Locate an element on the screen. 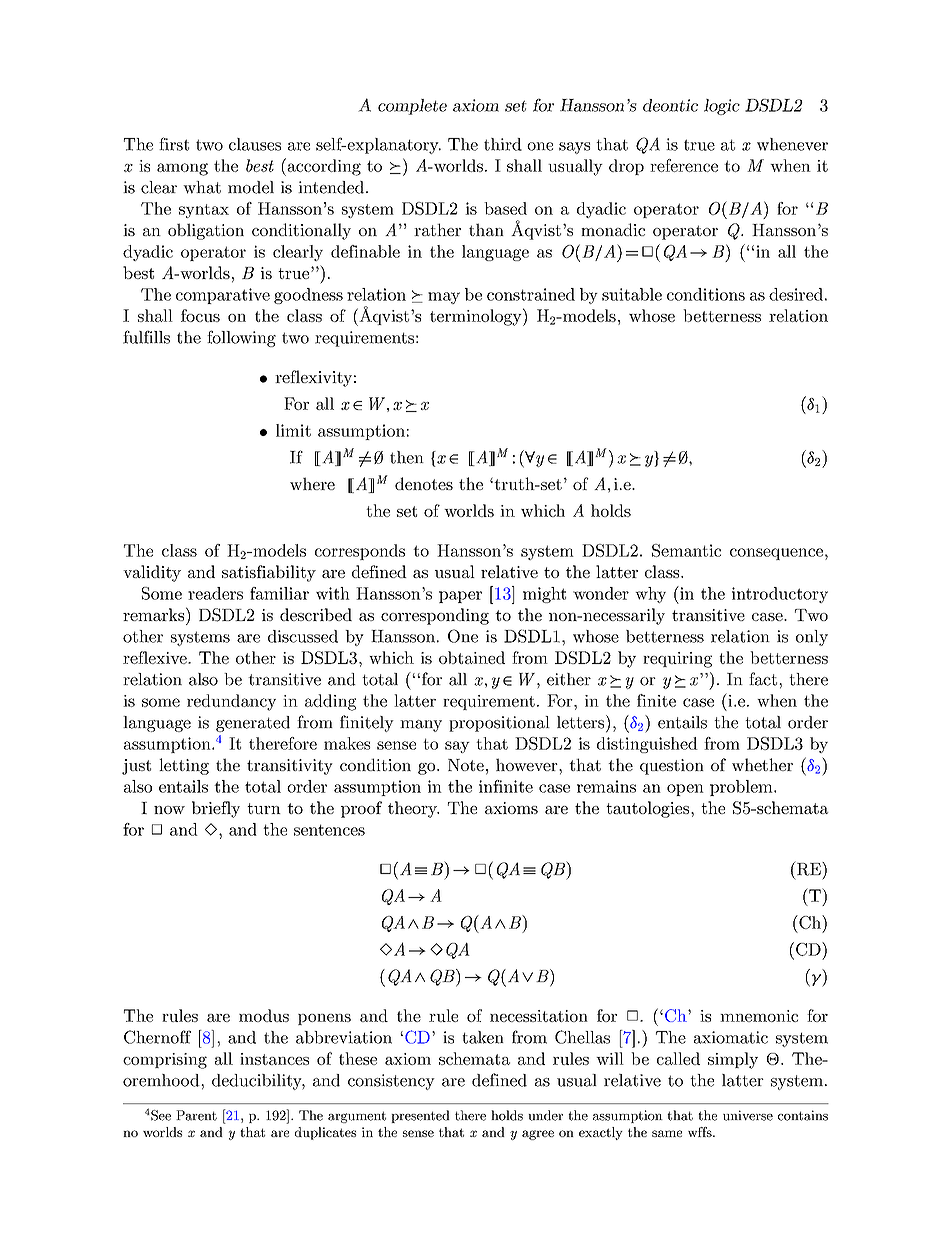 This screenshot has width=952, height=1242. logic is located at coordinates (722, 107).
